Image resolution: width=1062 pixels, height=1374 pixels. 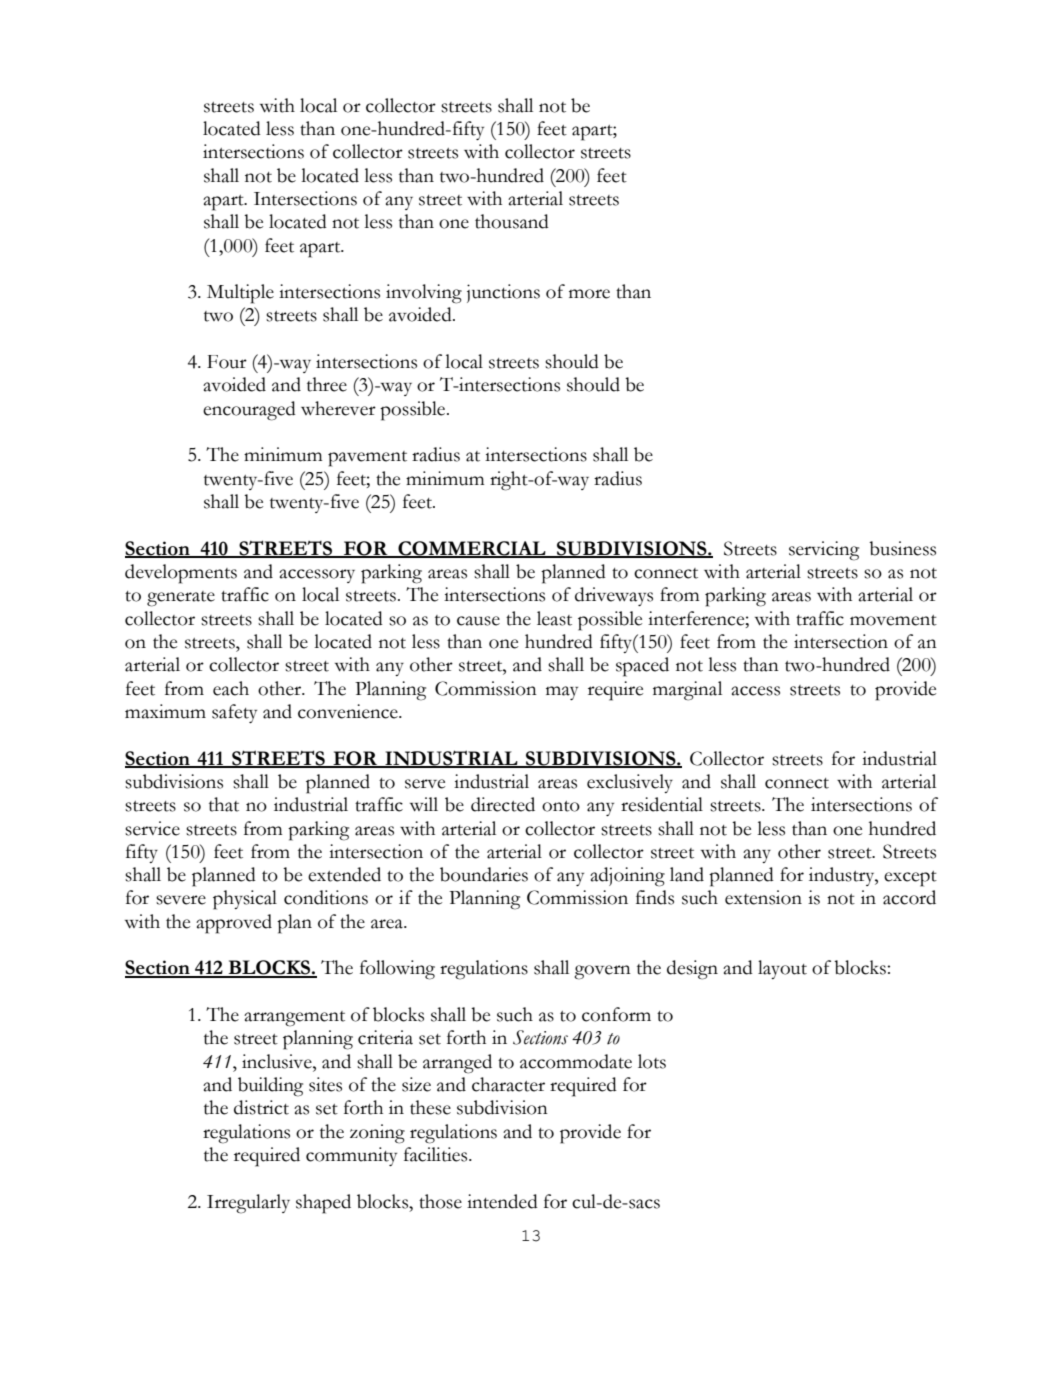 I want to click on layout, so click(x=782, y=969).
